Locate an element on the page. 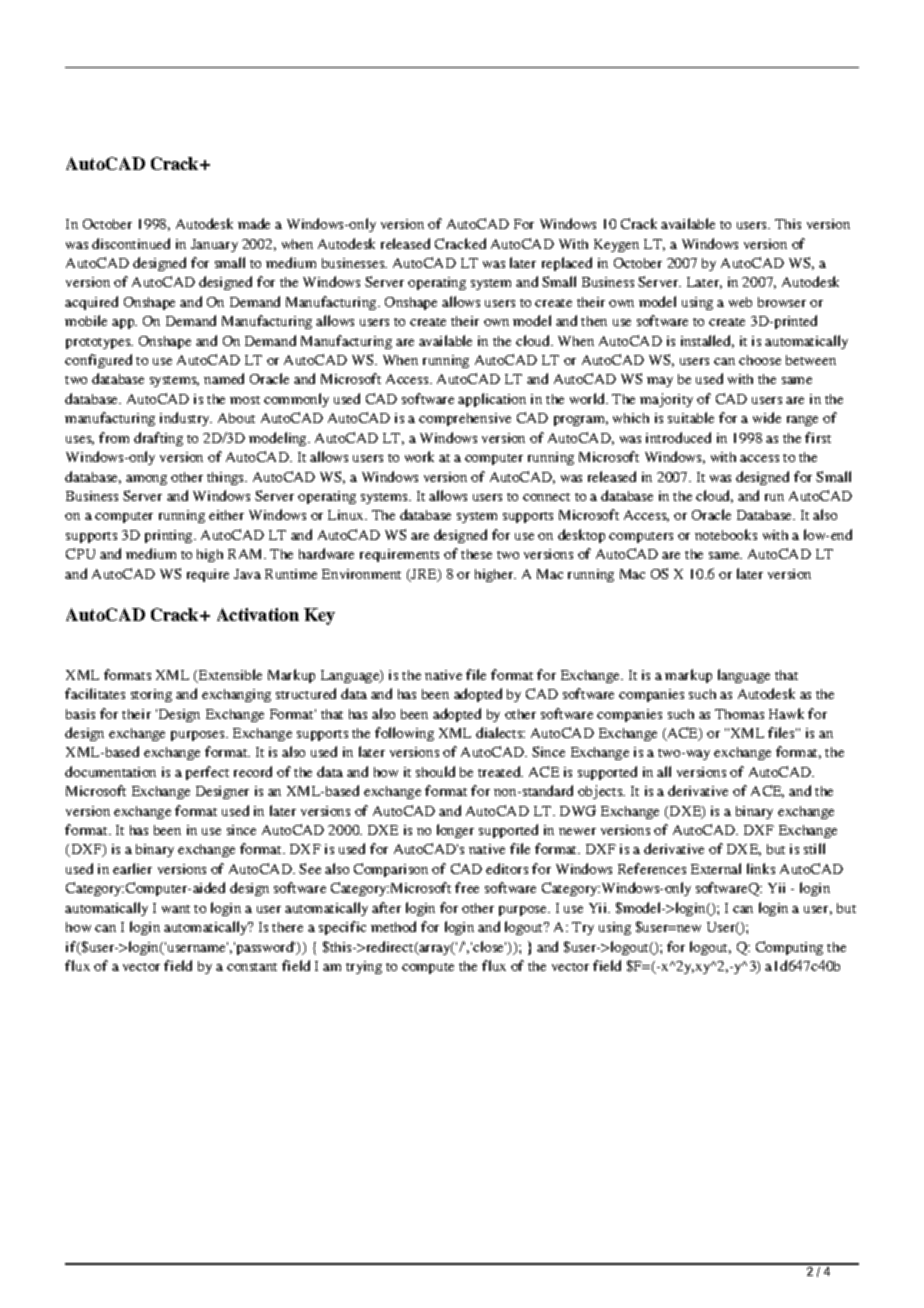 The image size is (924, 1308). want is located at coordinates (176, 909).
